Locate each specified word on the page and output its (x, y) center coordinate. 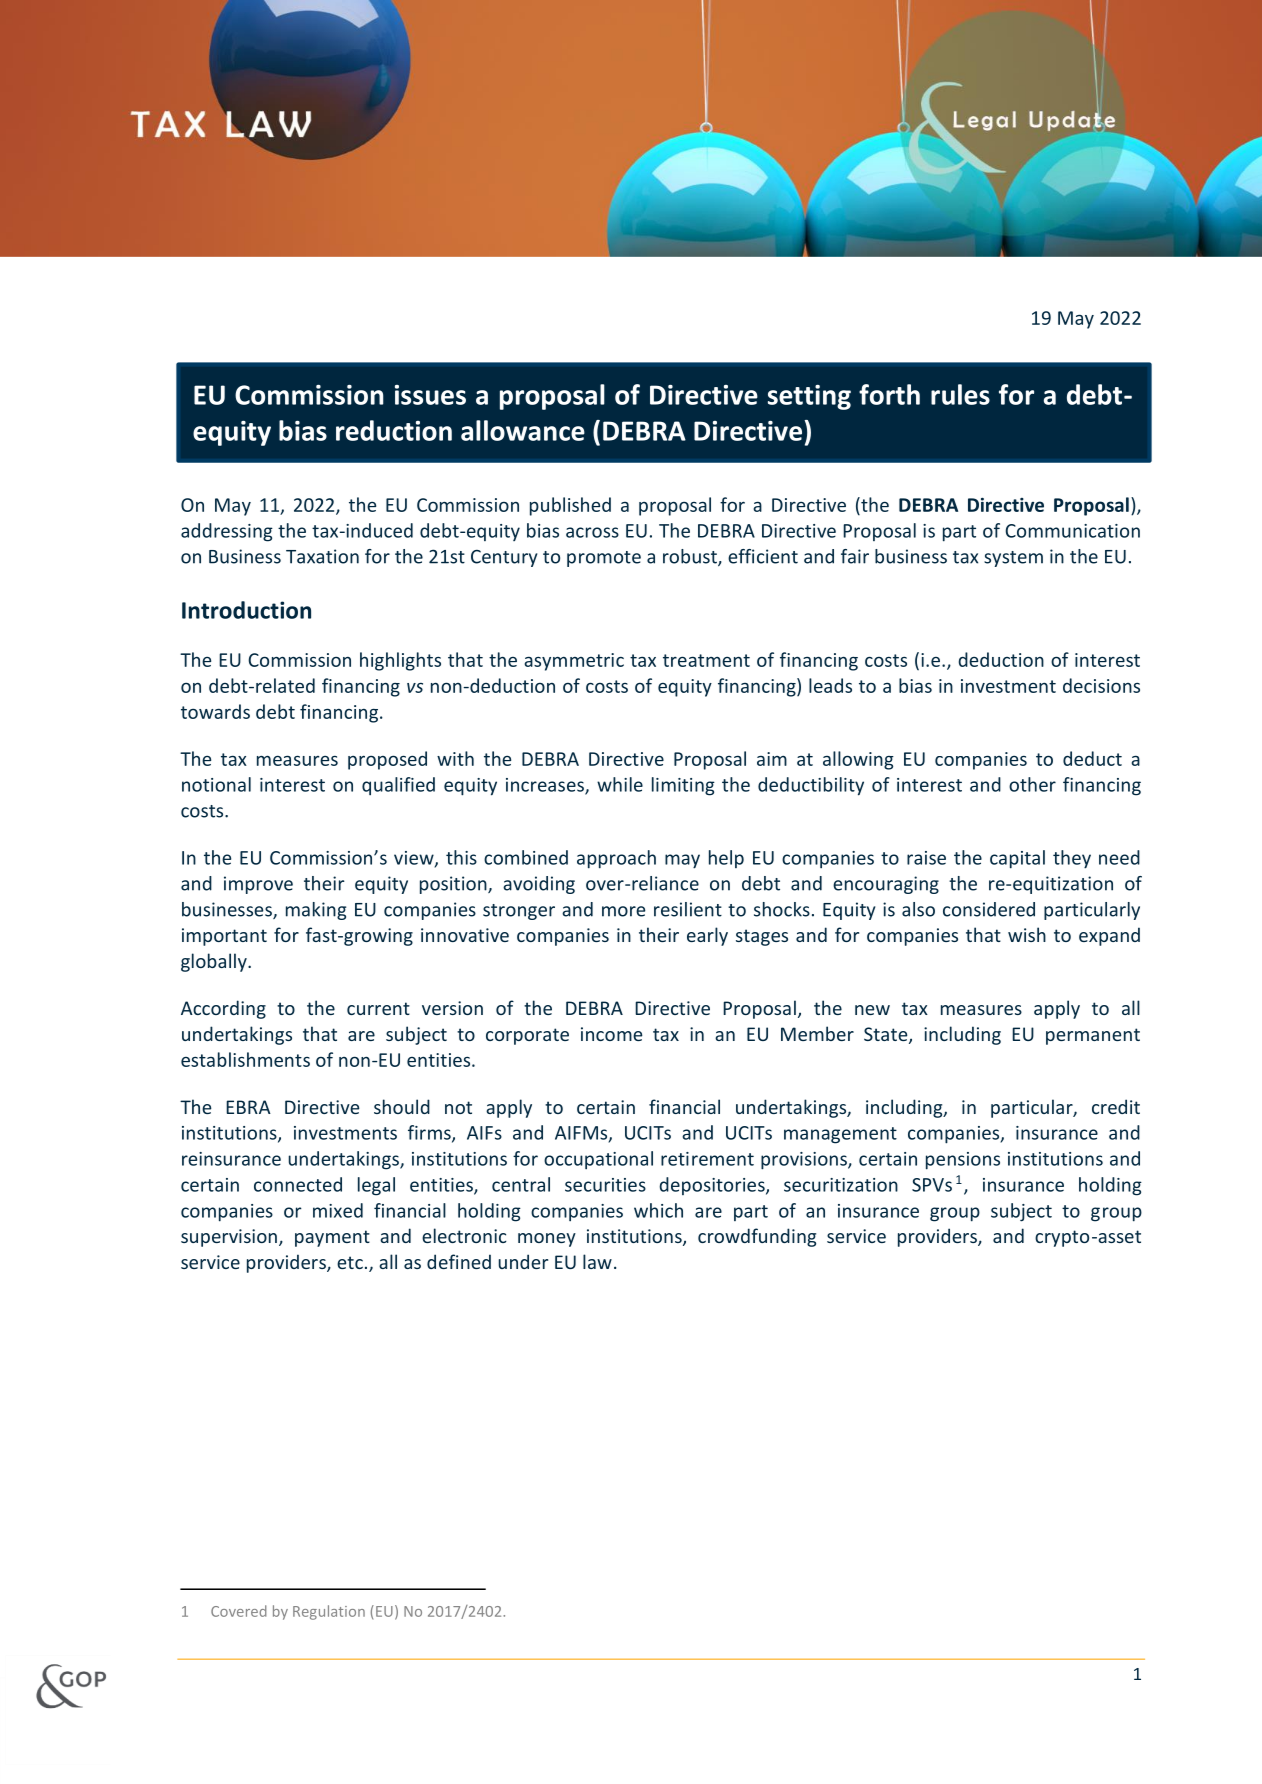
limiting (683, 786)
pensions (963, 1161)
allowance (523, 430)
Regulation (329, 1612)
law (597, 1261)
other (1032, 784)
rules (960, 394)
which (658, 1210)
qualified (398, 786)
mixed (338, 1210)
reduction (394, 430)
